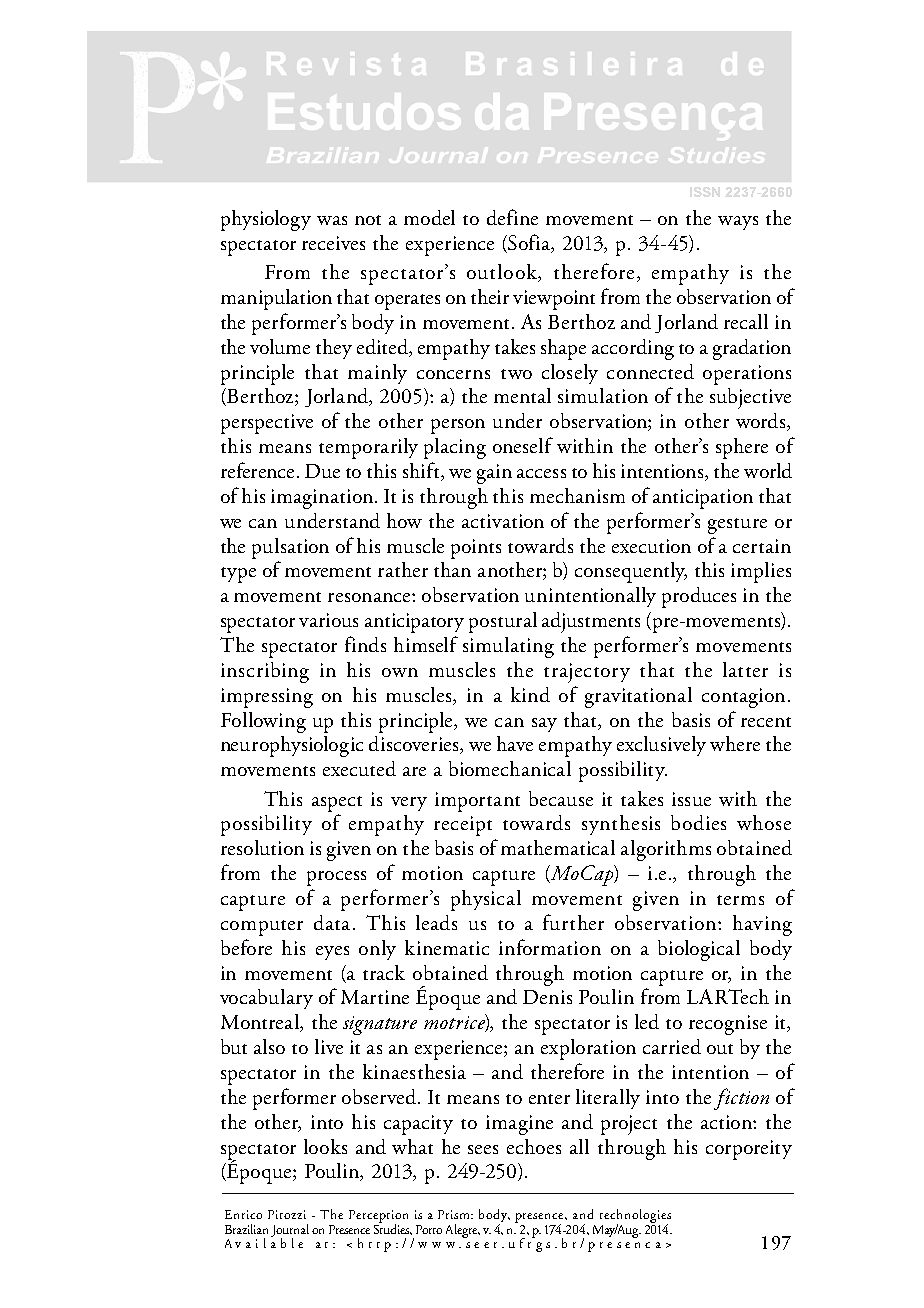 The image size is (924, 1308). I want to click on have, so click(515, 743).
